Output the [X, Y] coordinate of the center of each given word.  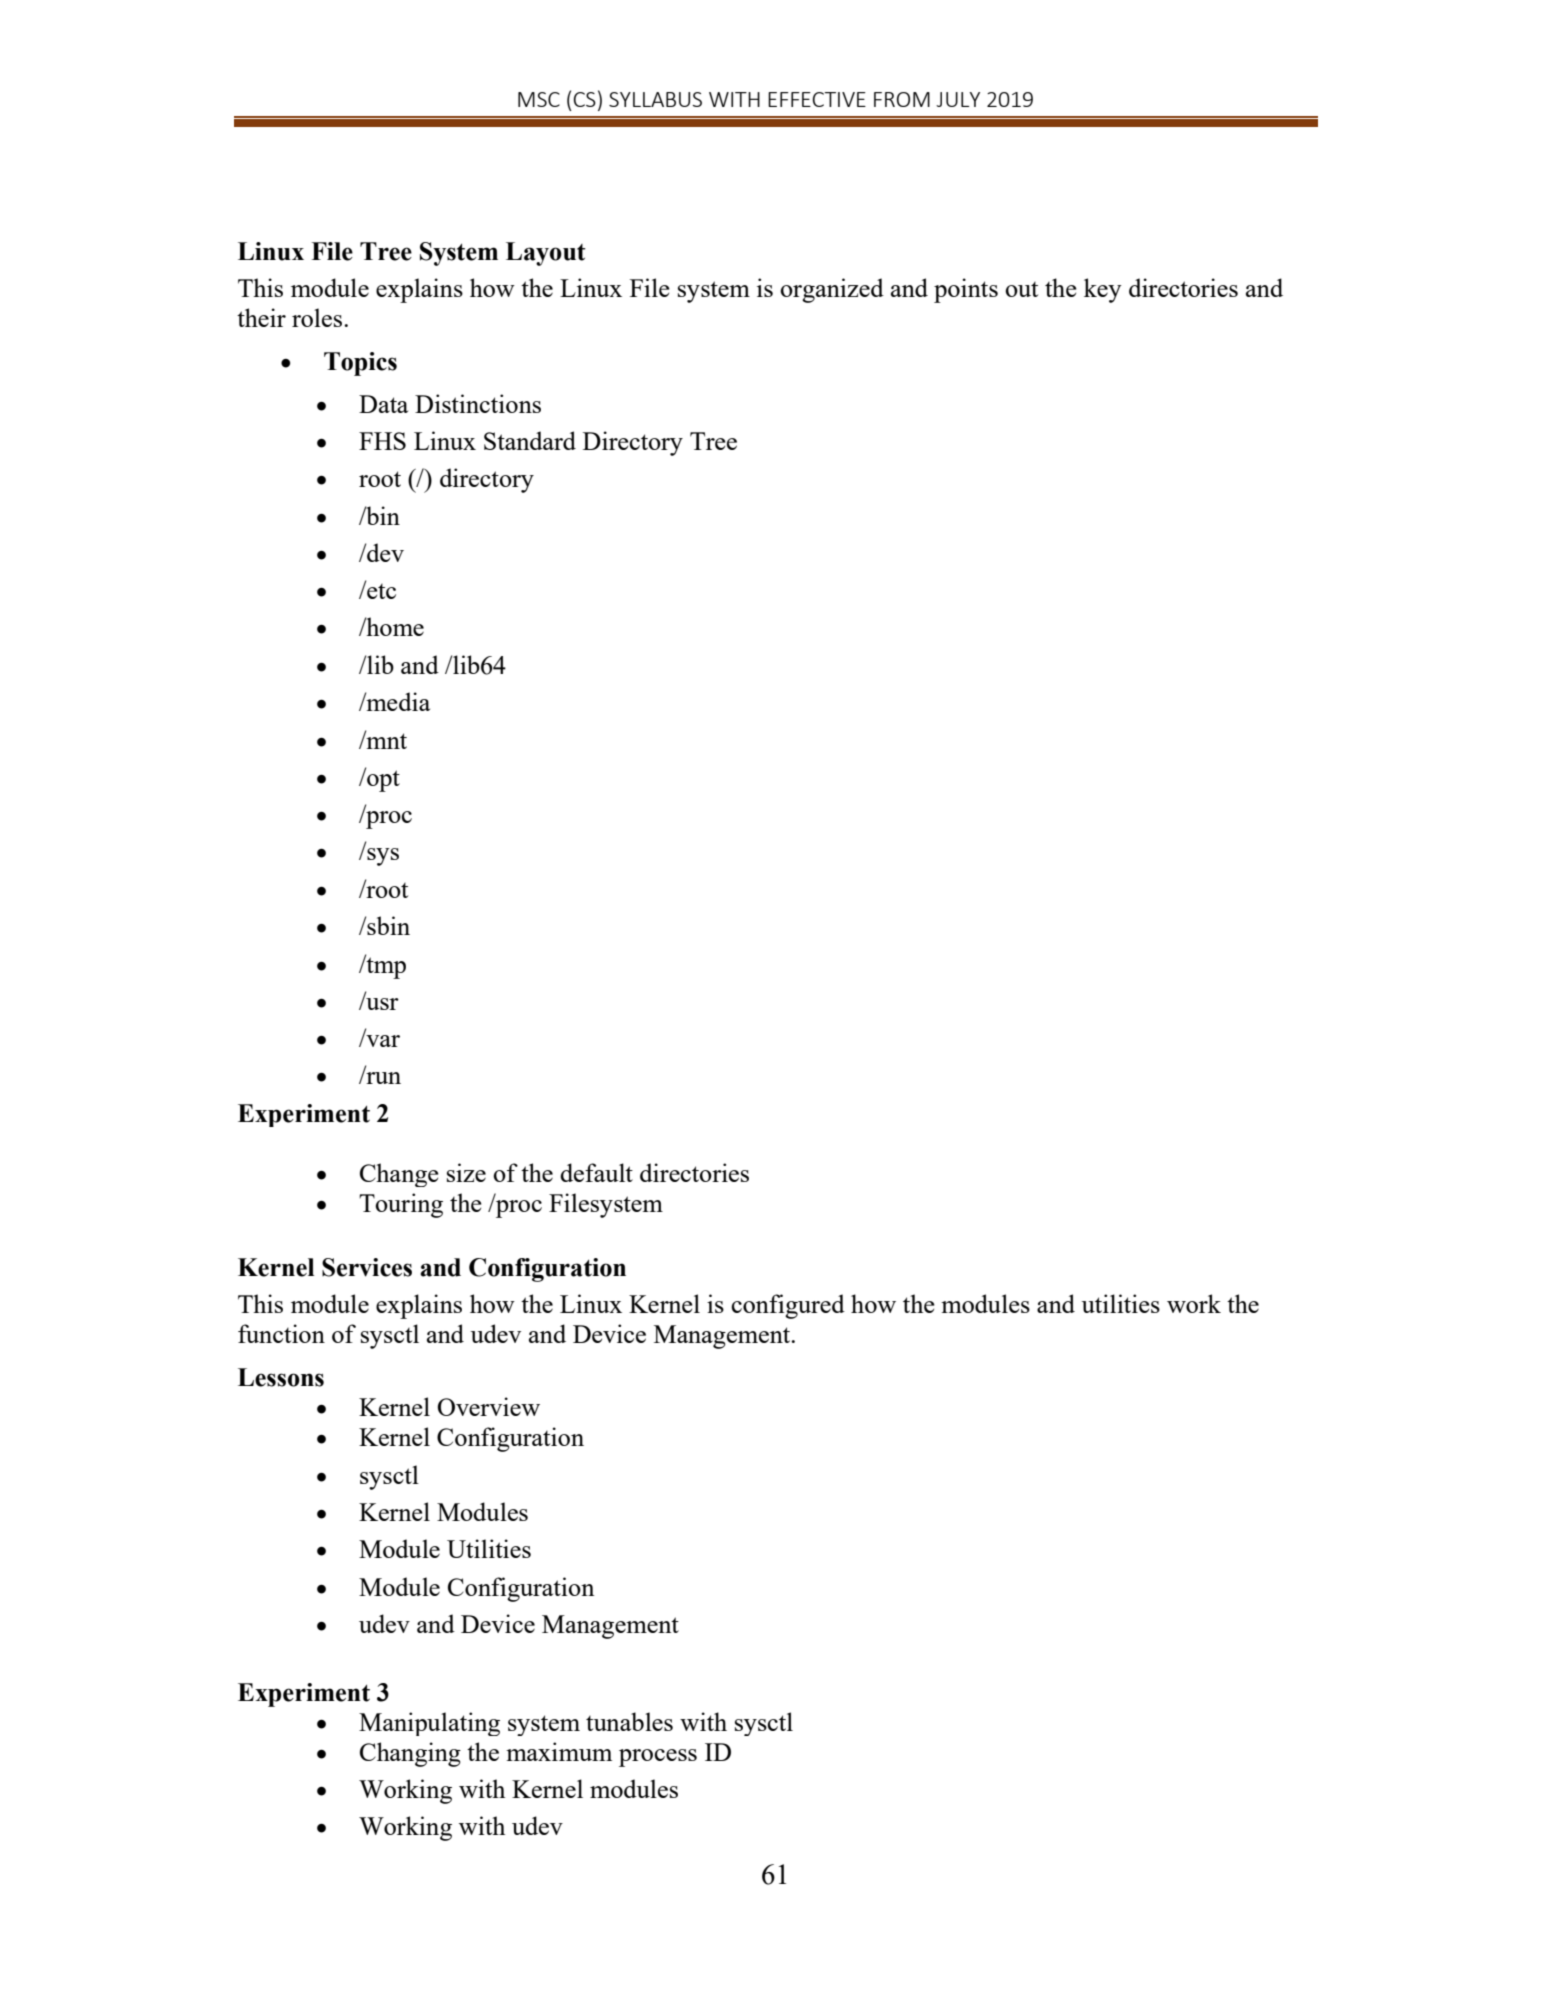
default [596, 1172]
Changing [410, 1754]
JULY [958, 99]
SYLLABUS [655, 99]
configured [788, 1306]
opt [382, 780]
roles [318, 317]
